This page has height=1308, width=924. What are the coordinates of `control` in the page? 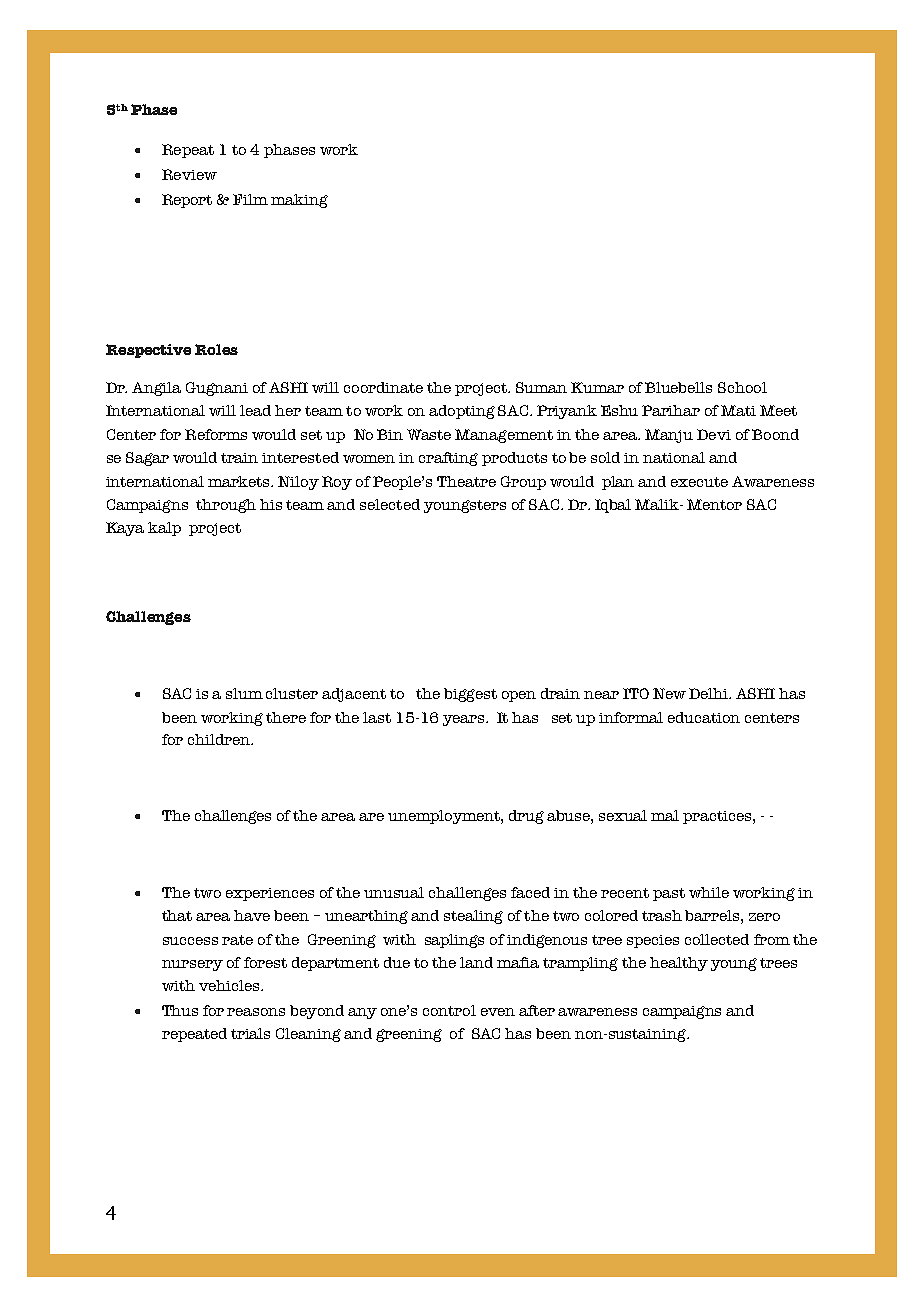 It's located at (449, 1010).
